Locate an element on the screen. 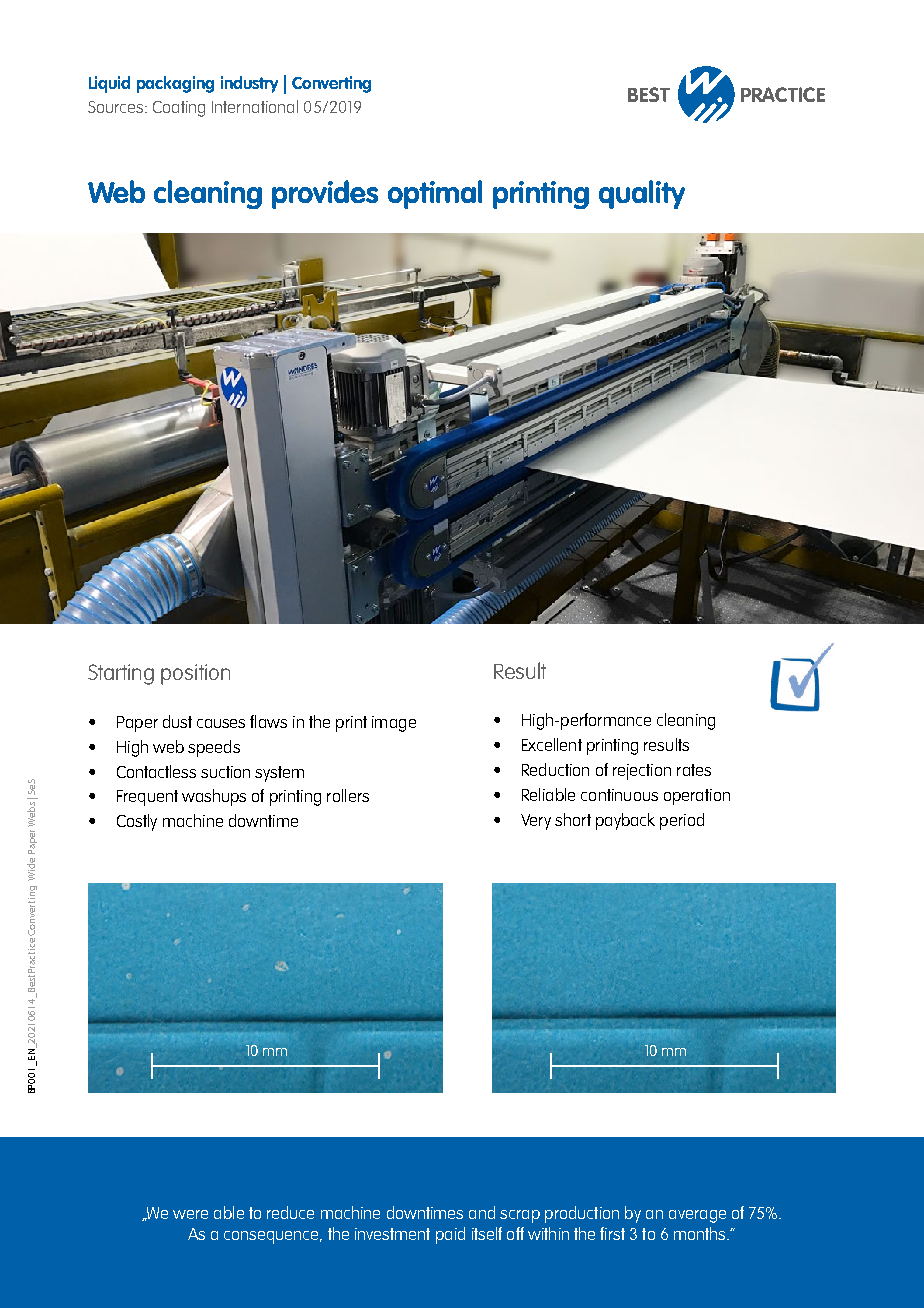 This screenshot has height=1308, width=924. investment is located at coordinates (392, 1234).
